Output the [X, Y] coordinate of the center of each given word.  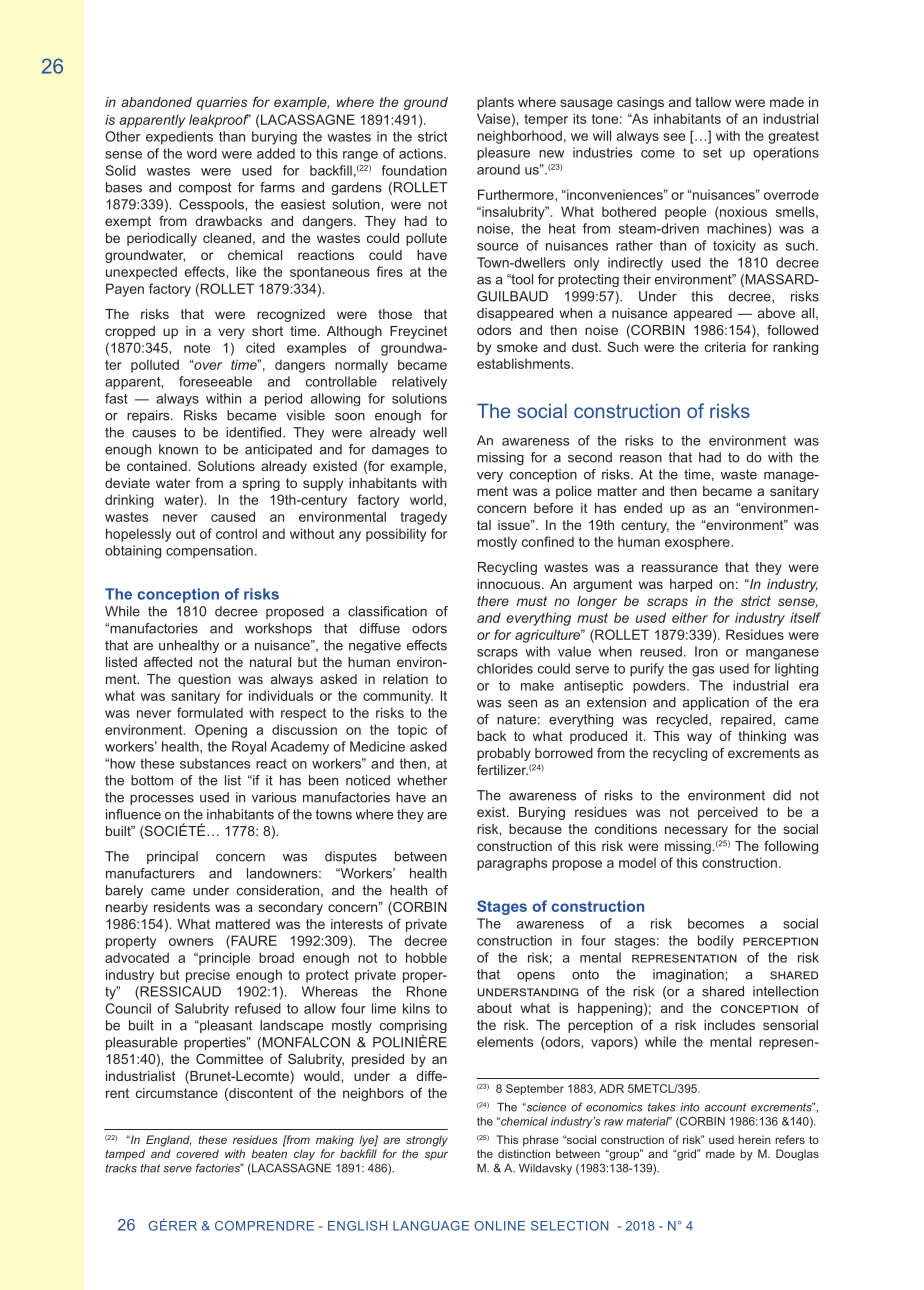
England [168, 1141]
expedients [179, 138]
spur [436, 1156]
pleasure [503, 154]
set [712, 153]
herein [754, 1139]
